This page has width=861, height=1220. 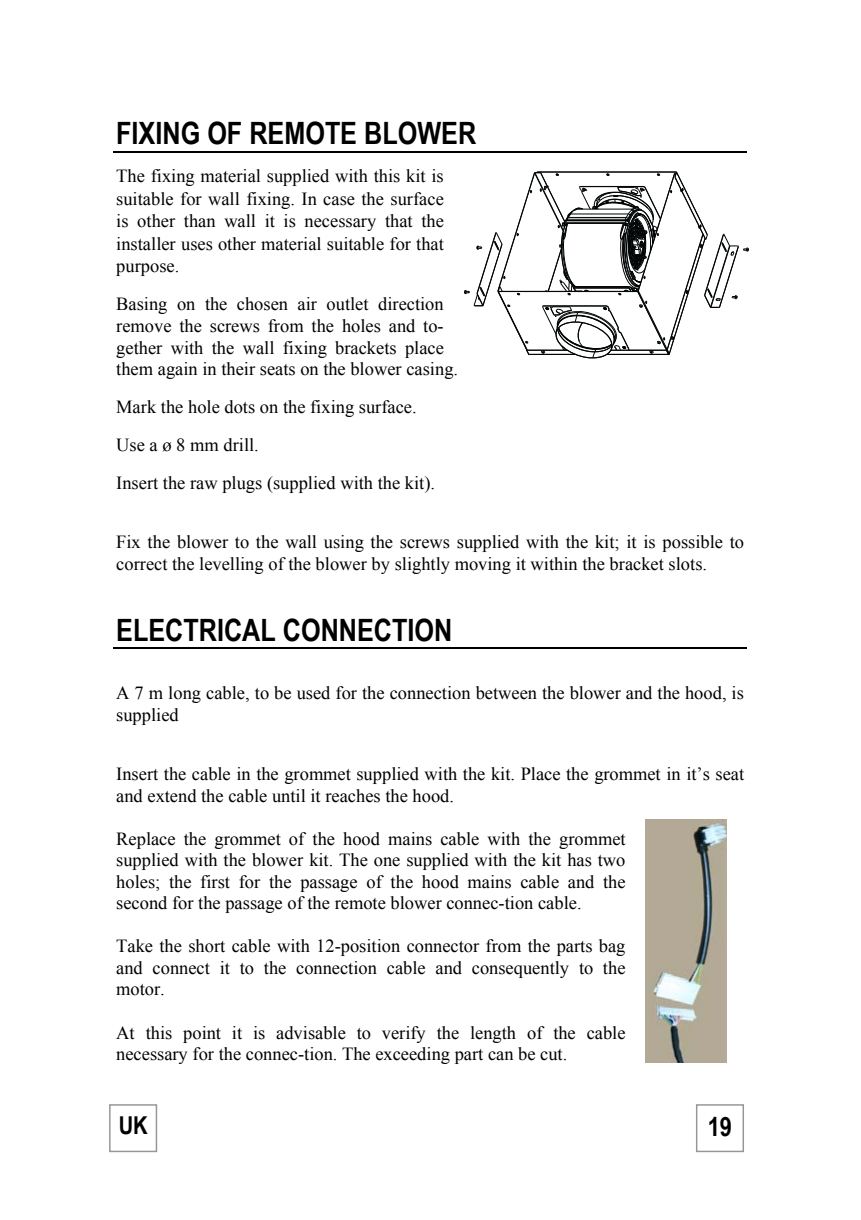 I want to click on case, so click(x=339, y=201).
